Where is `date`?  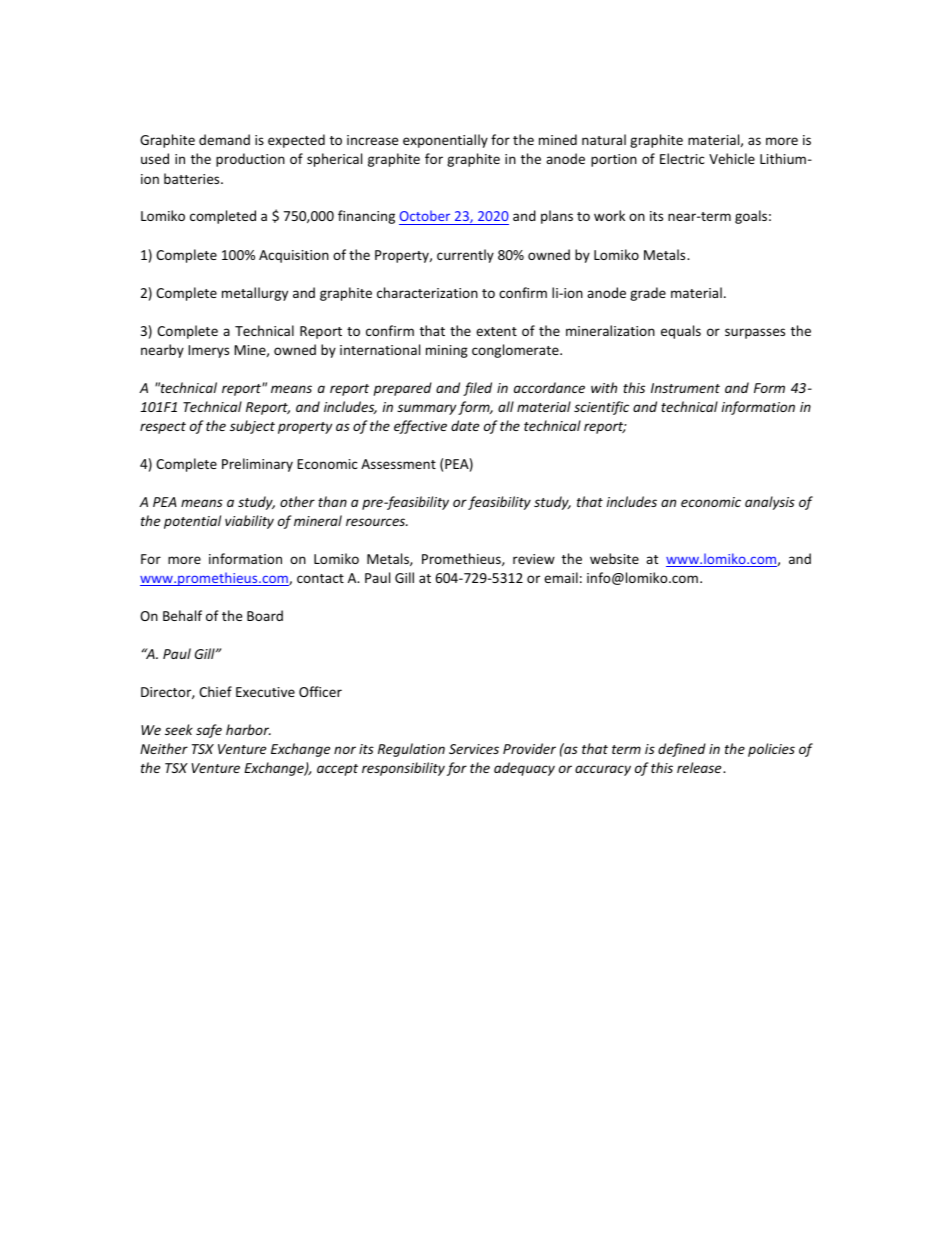
date is located at coordinates (465, 425).
